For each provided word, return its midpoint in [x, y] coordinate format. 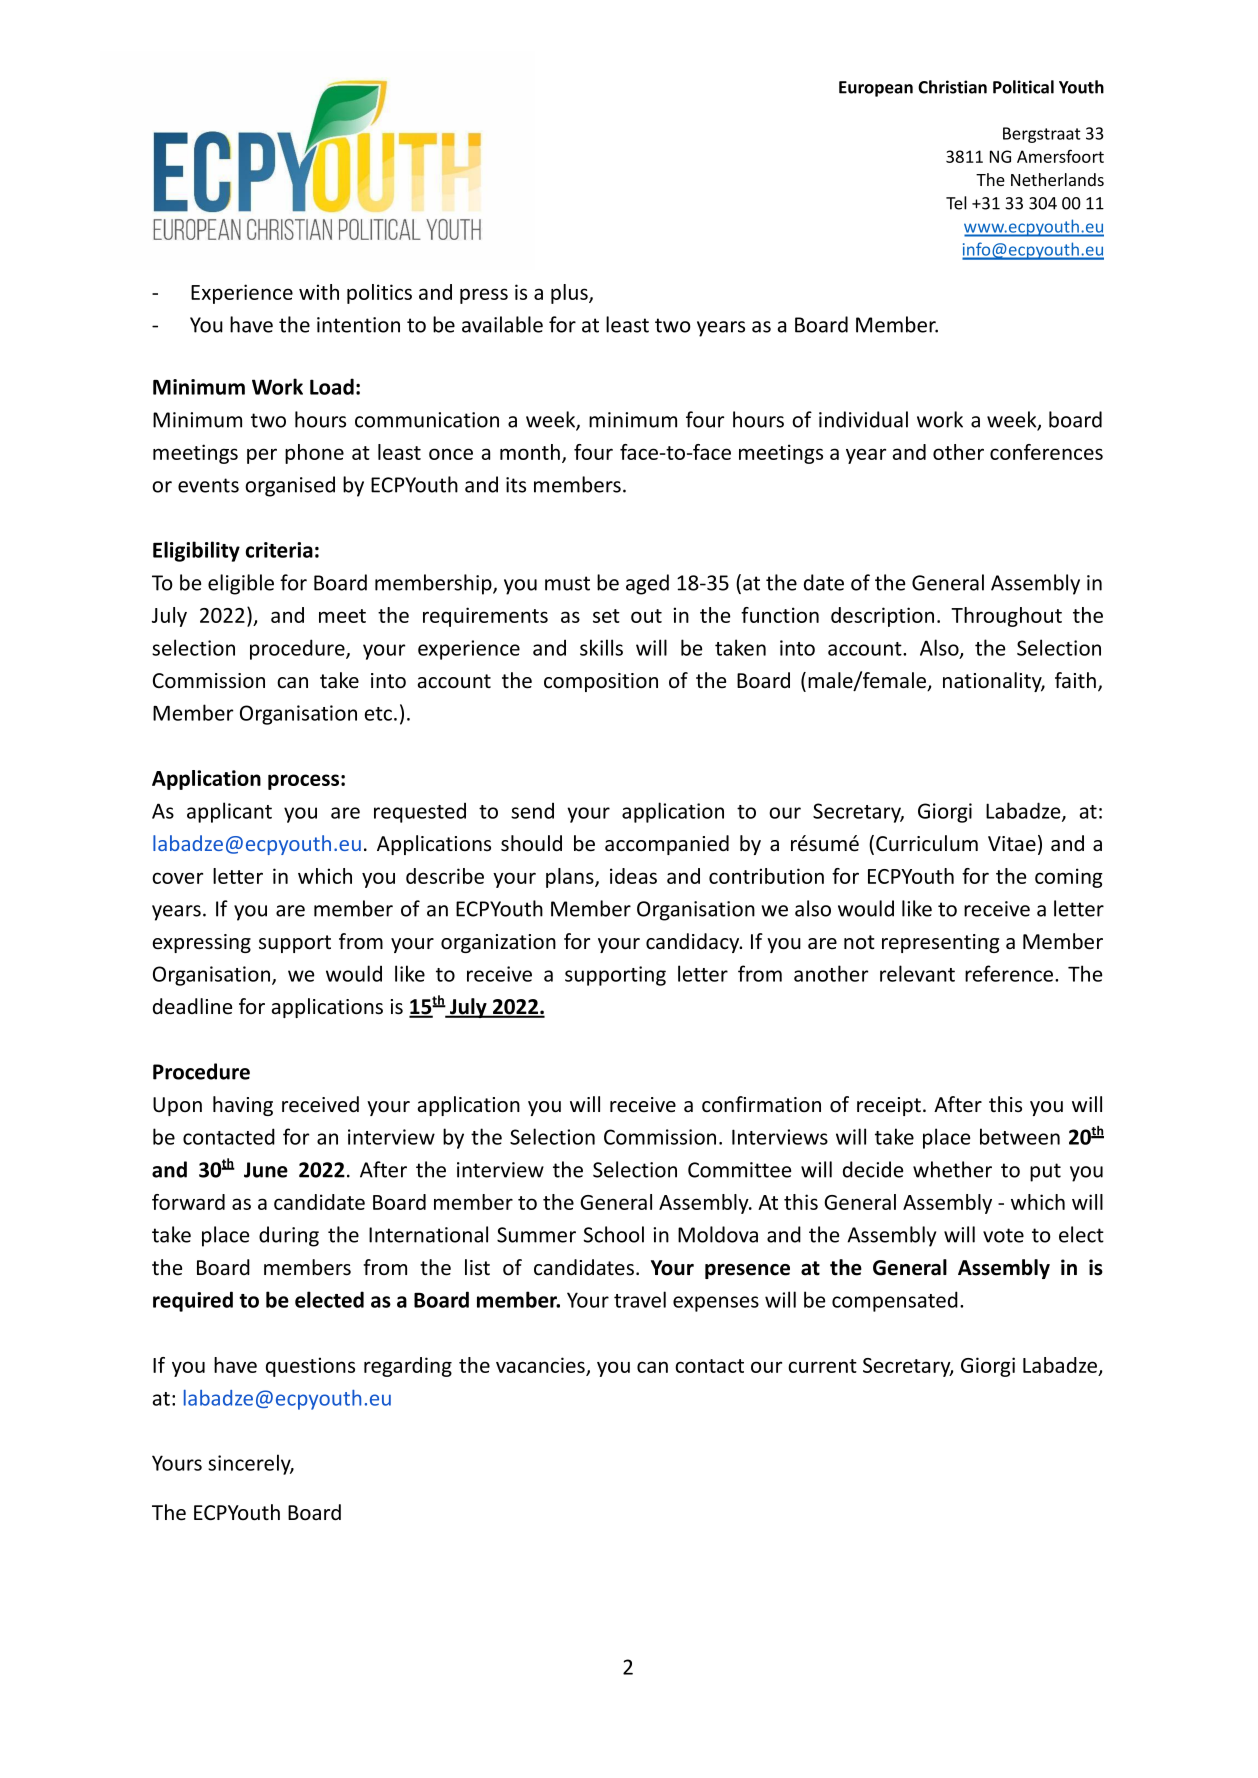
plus [570, 294]
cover [177, 878]
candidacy [694, 943]
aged [647, 584]
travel [640, 1299]
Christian [952, 87]
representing [940, 943]
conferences [1046, 452]
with [319, 292]
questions [310, 1367]
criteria [279, 550]
